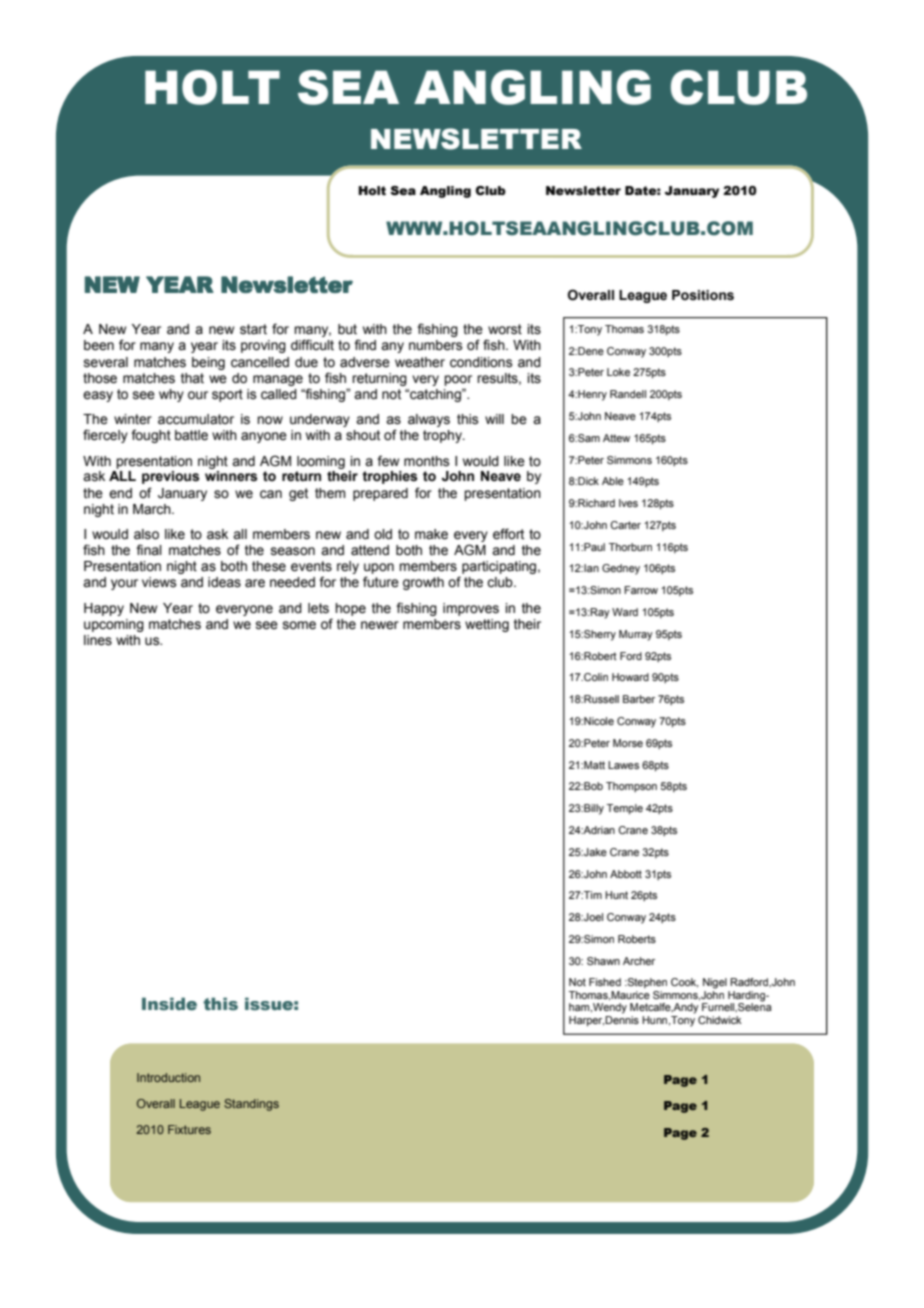 The image size is (924, 1308). I want to click on Standings, so click(251, 1105).
